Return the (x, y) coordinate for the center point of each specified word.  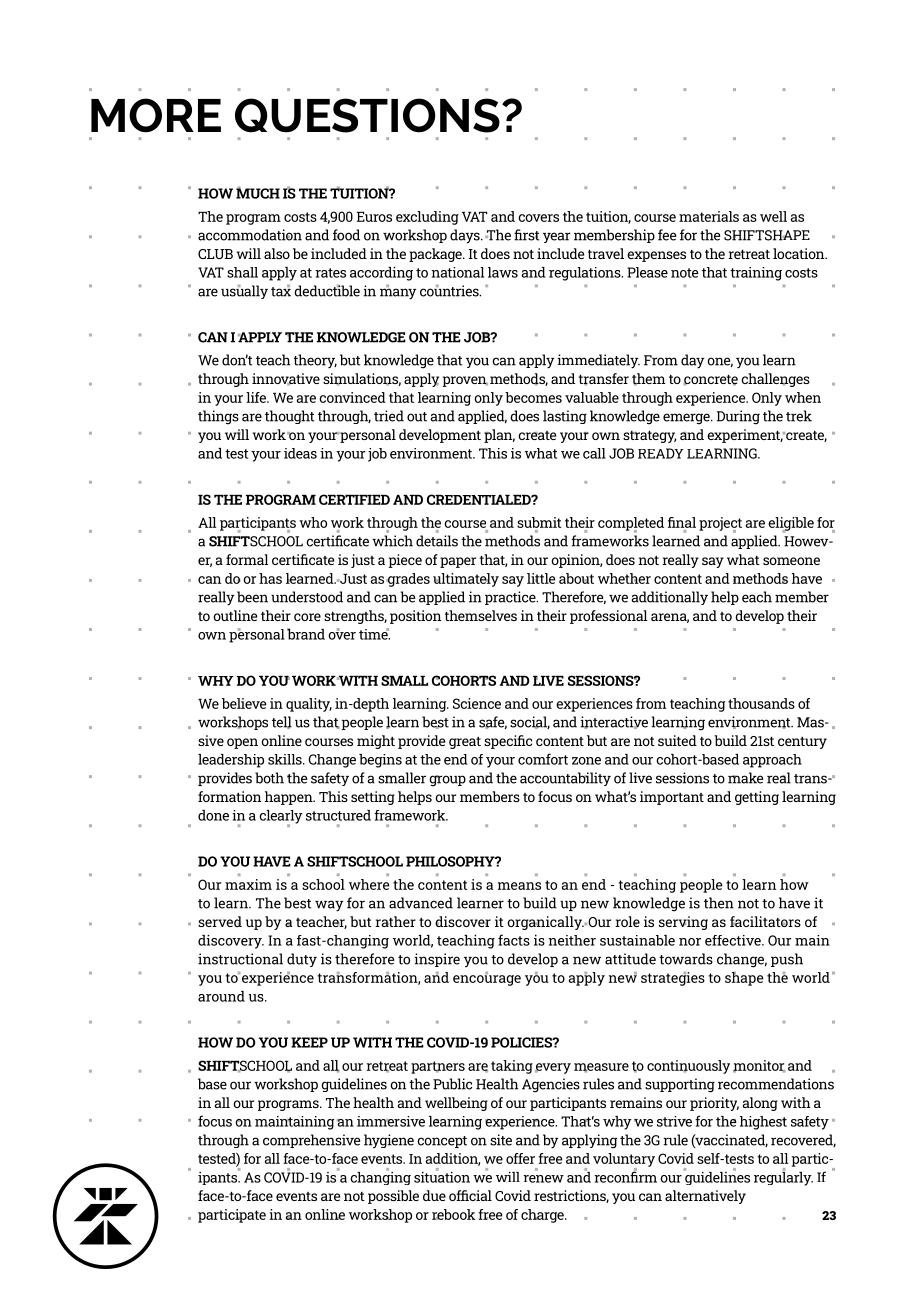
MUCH (258, 192)
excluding (427, 218)
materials (709, 216)
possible (393, 1197)
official (470, 1195)
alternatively (705, 1197)
